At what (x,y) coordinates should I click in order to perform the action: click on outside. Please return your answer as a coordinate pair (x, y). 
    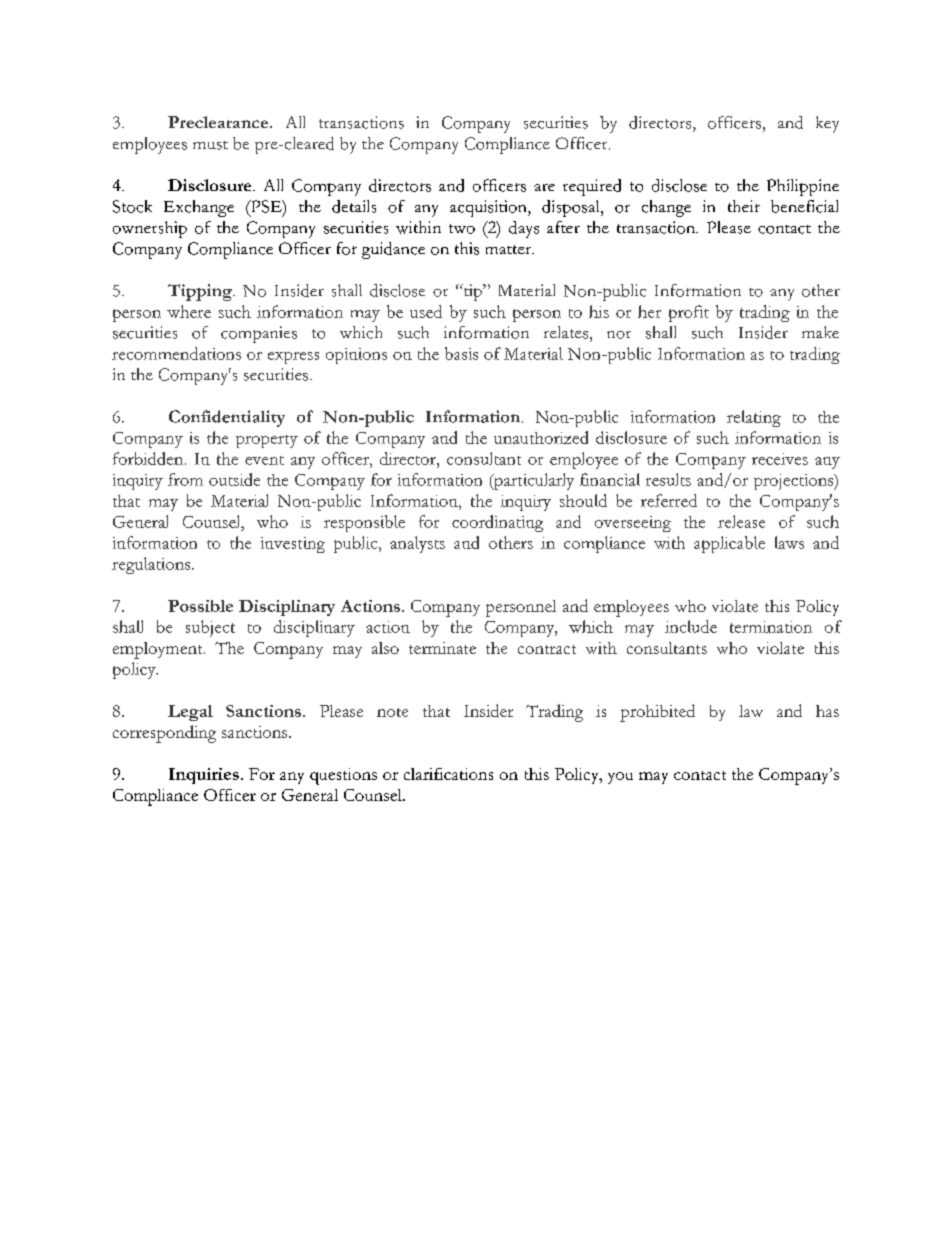
    Looking at the image, I should click on (234, 479).
